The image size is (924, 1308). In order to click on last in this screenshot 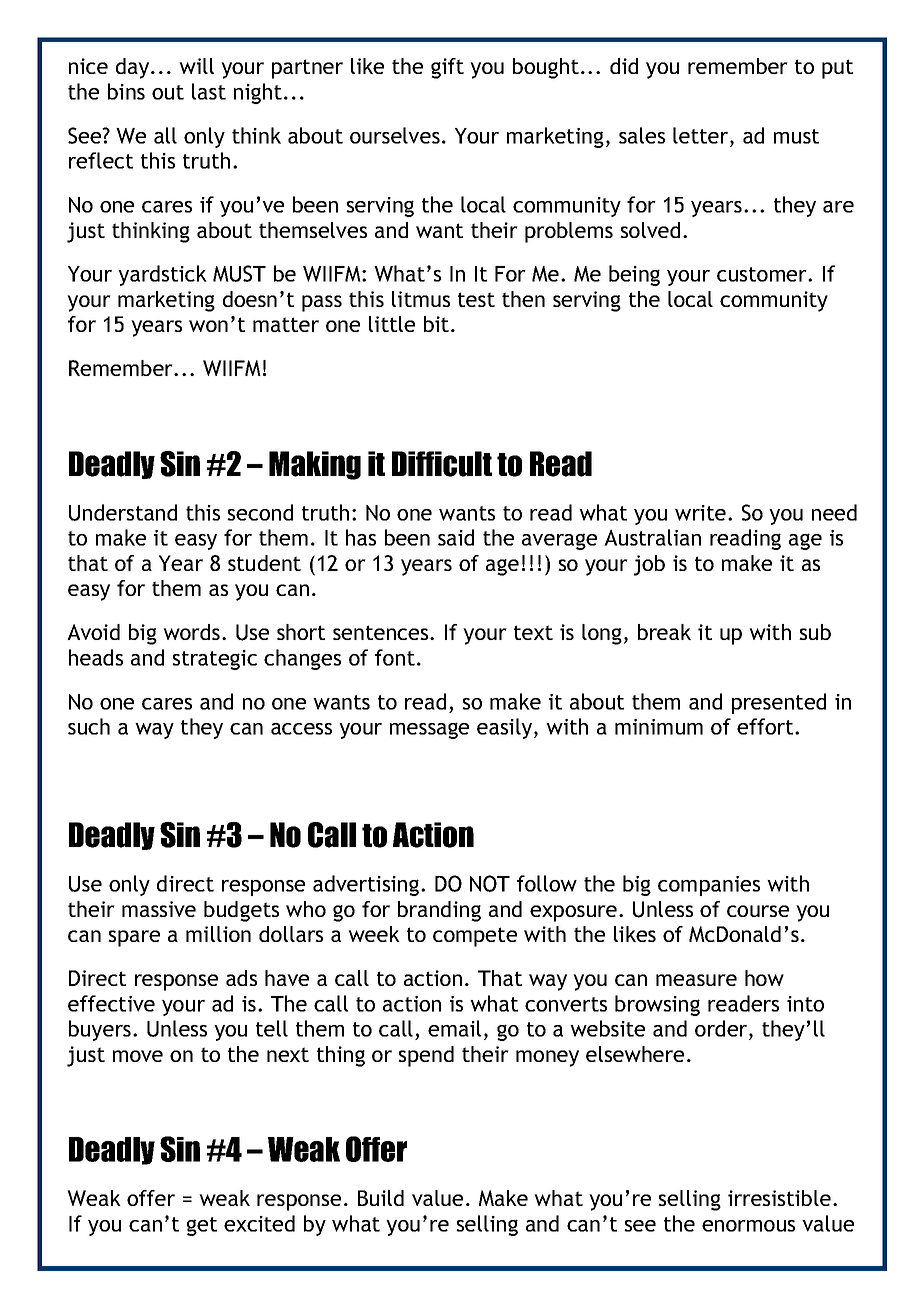, I will do `click(209, 91)`.
